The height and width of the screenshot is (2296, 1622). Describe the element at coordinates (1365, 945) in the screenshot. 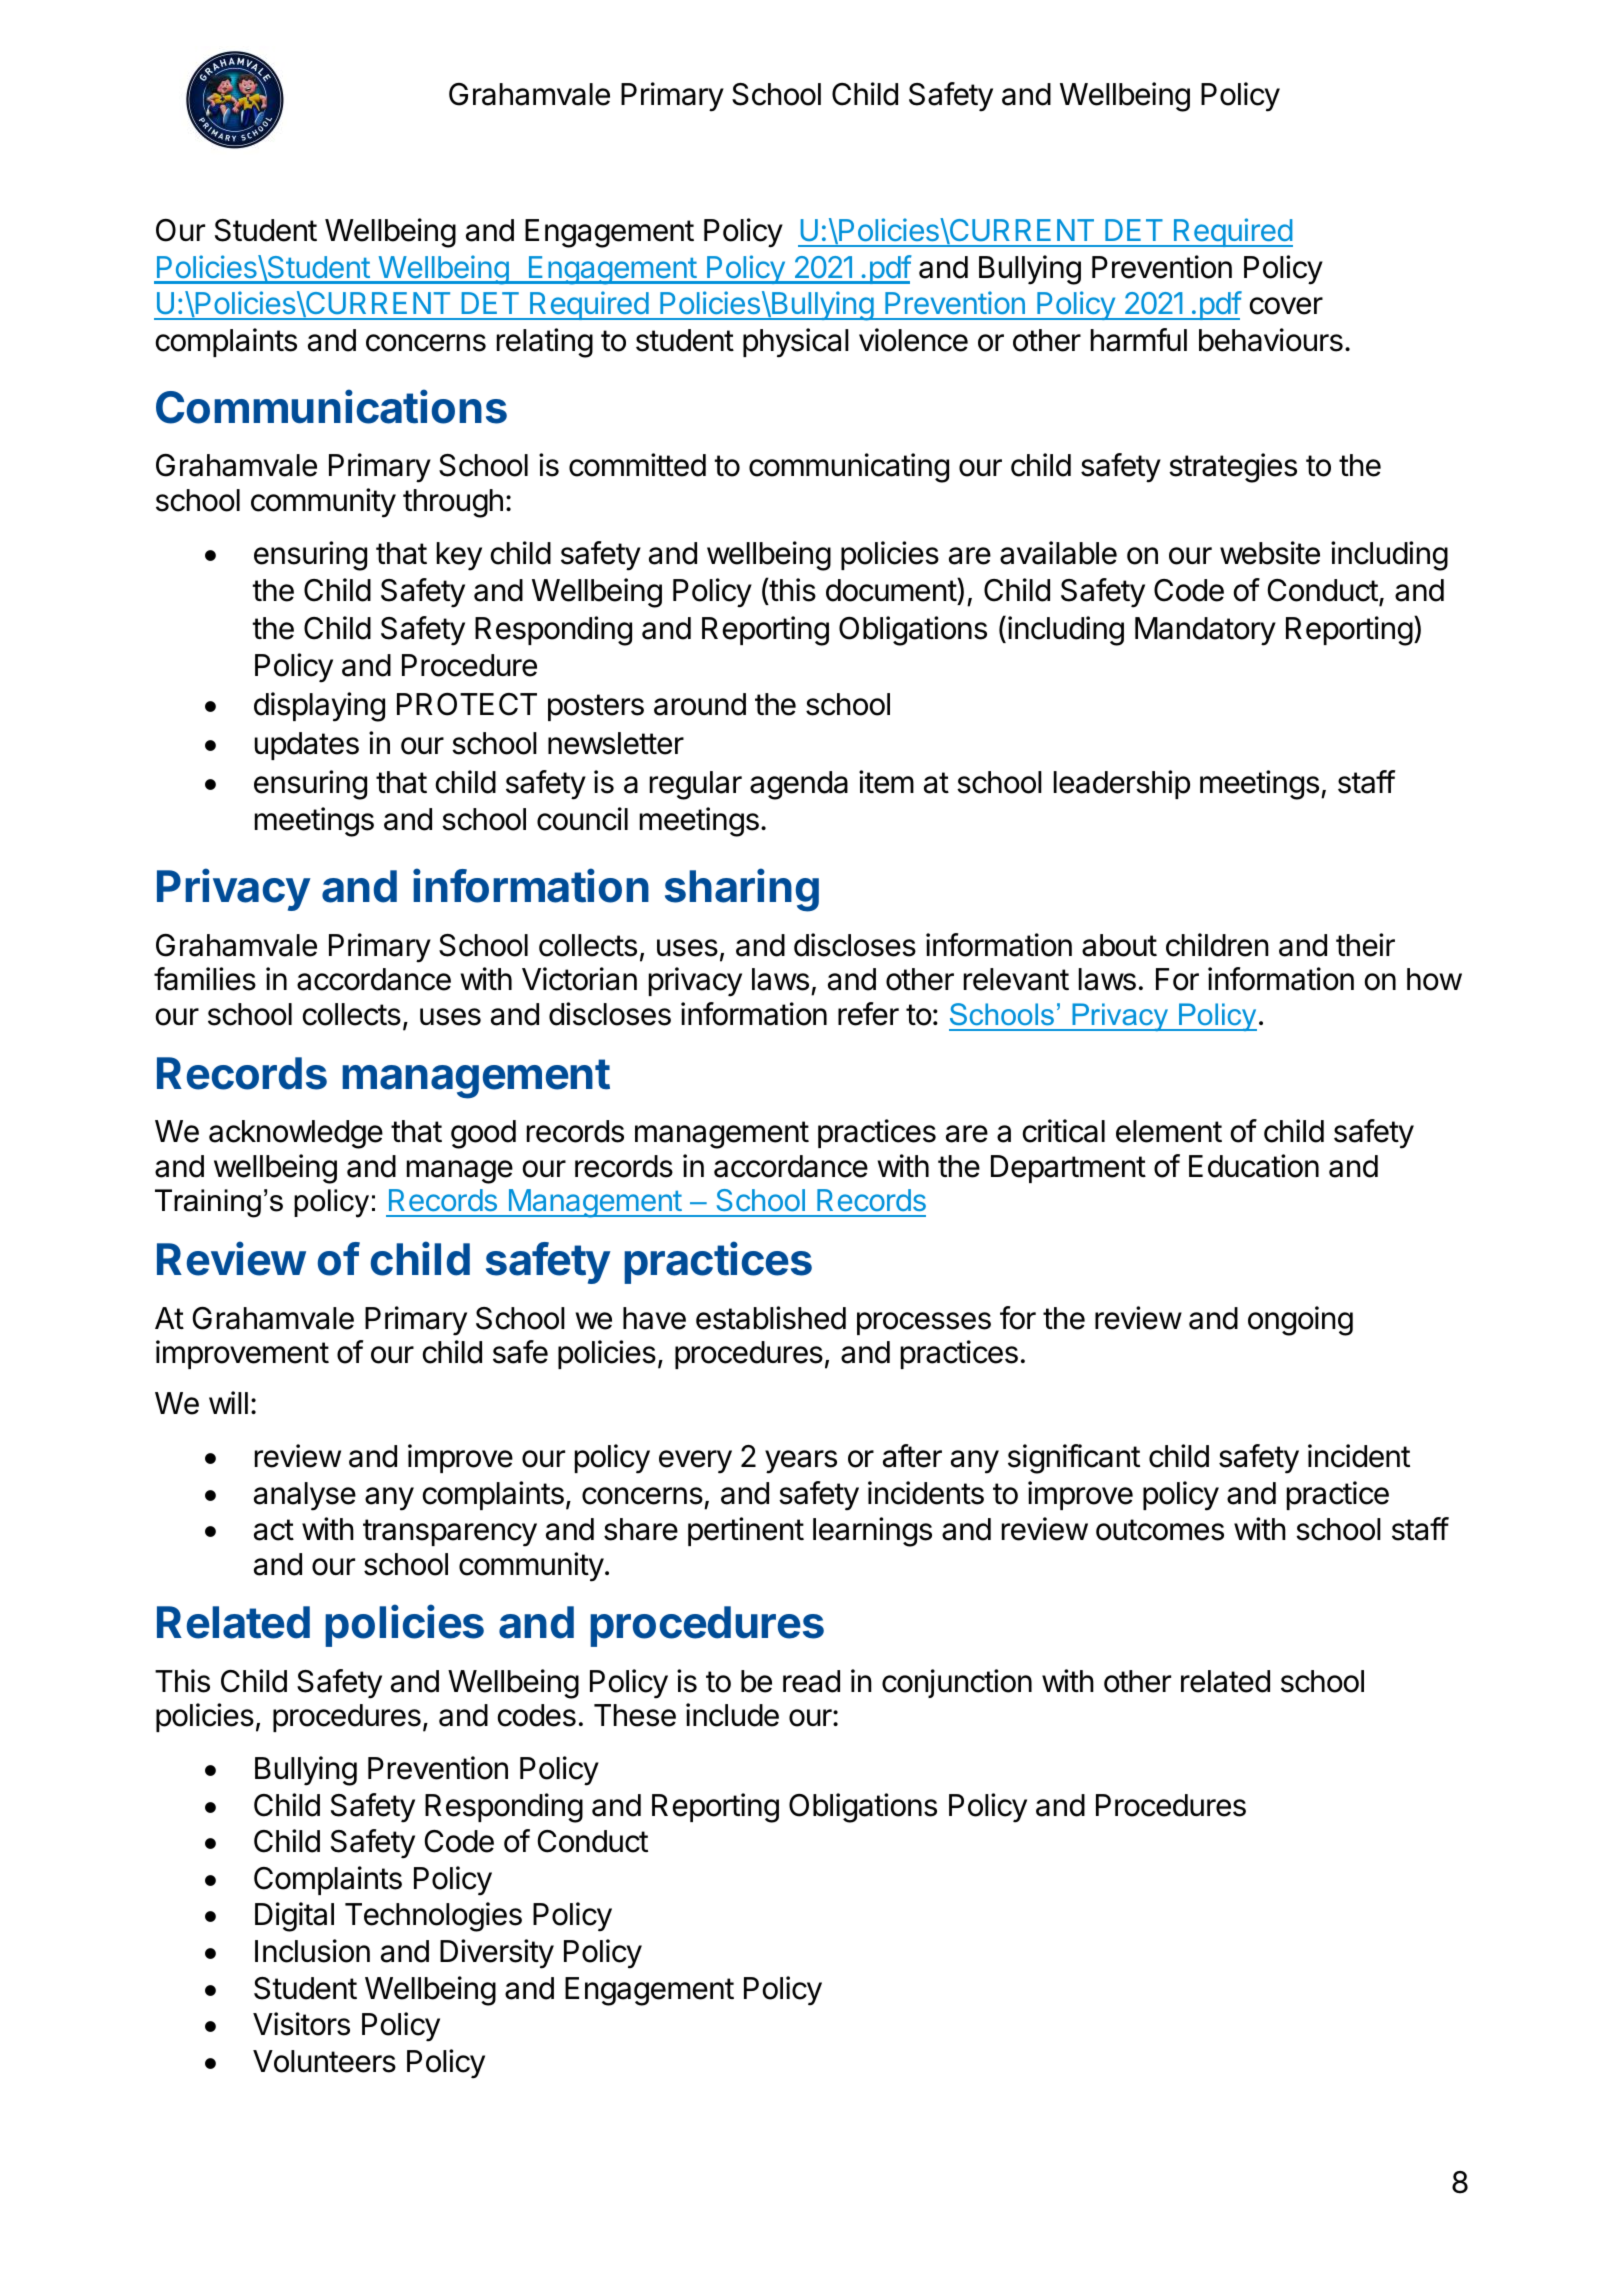

I see `their` at that location.
